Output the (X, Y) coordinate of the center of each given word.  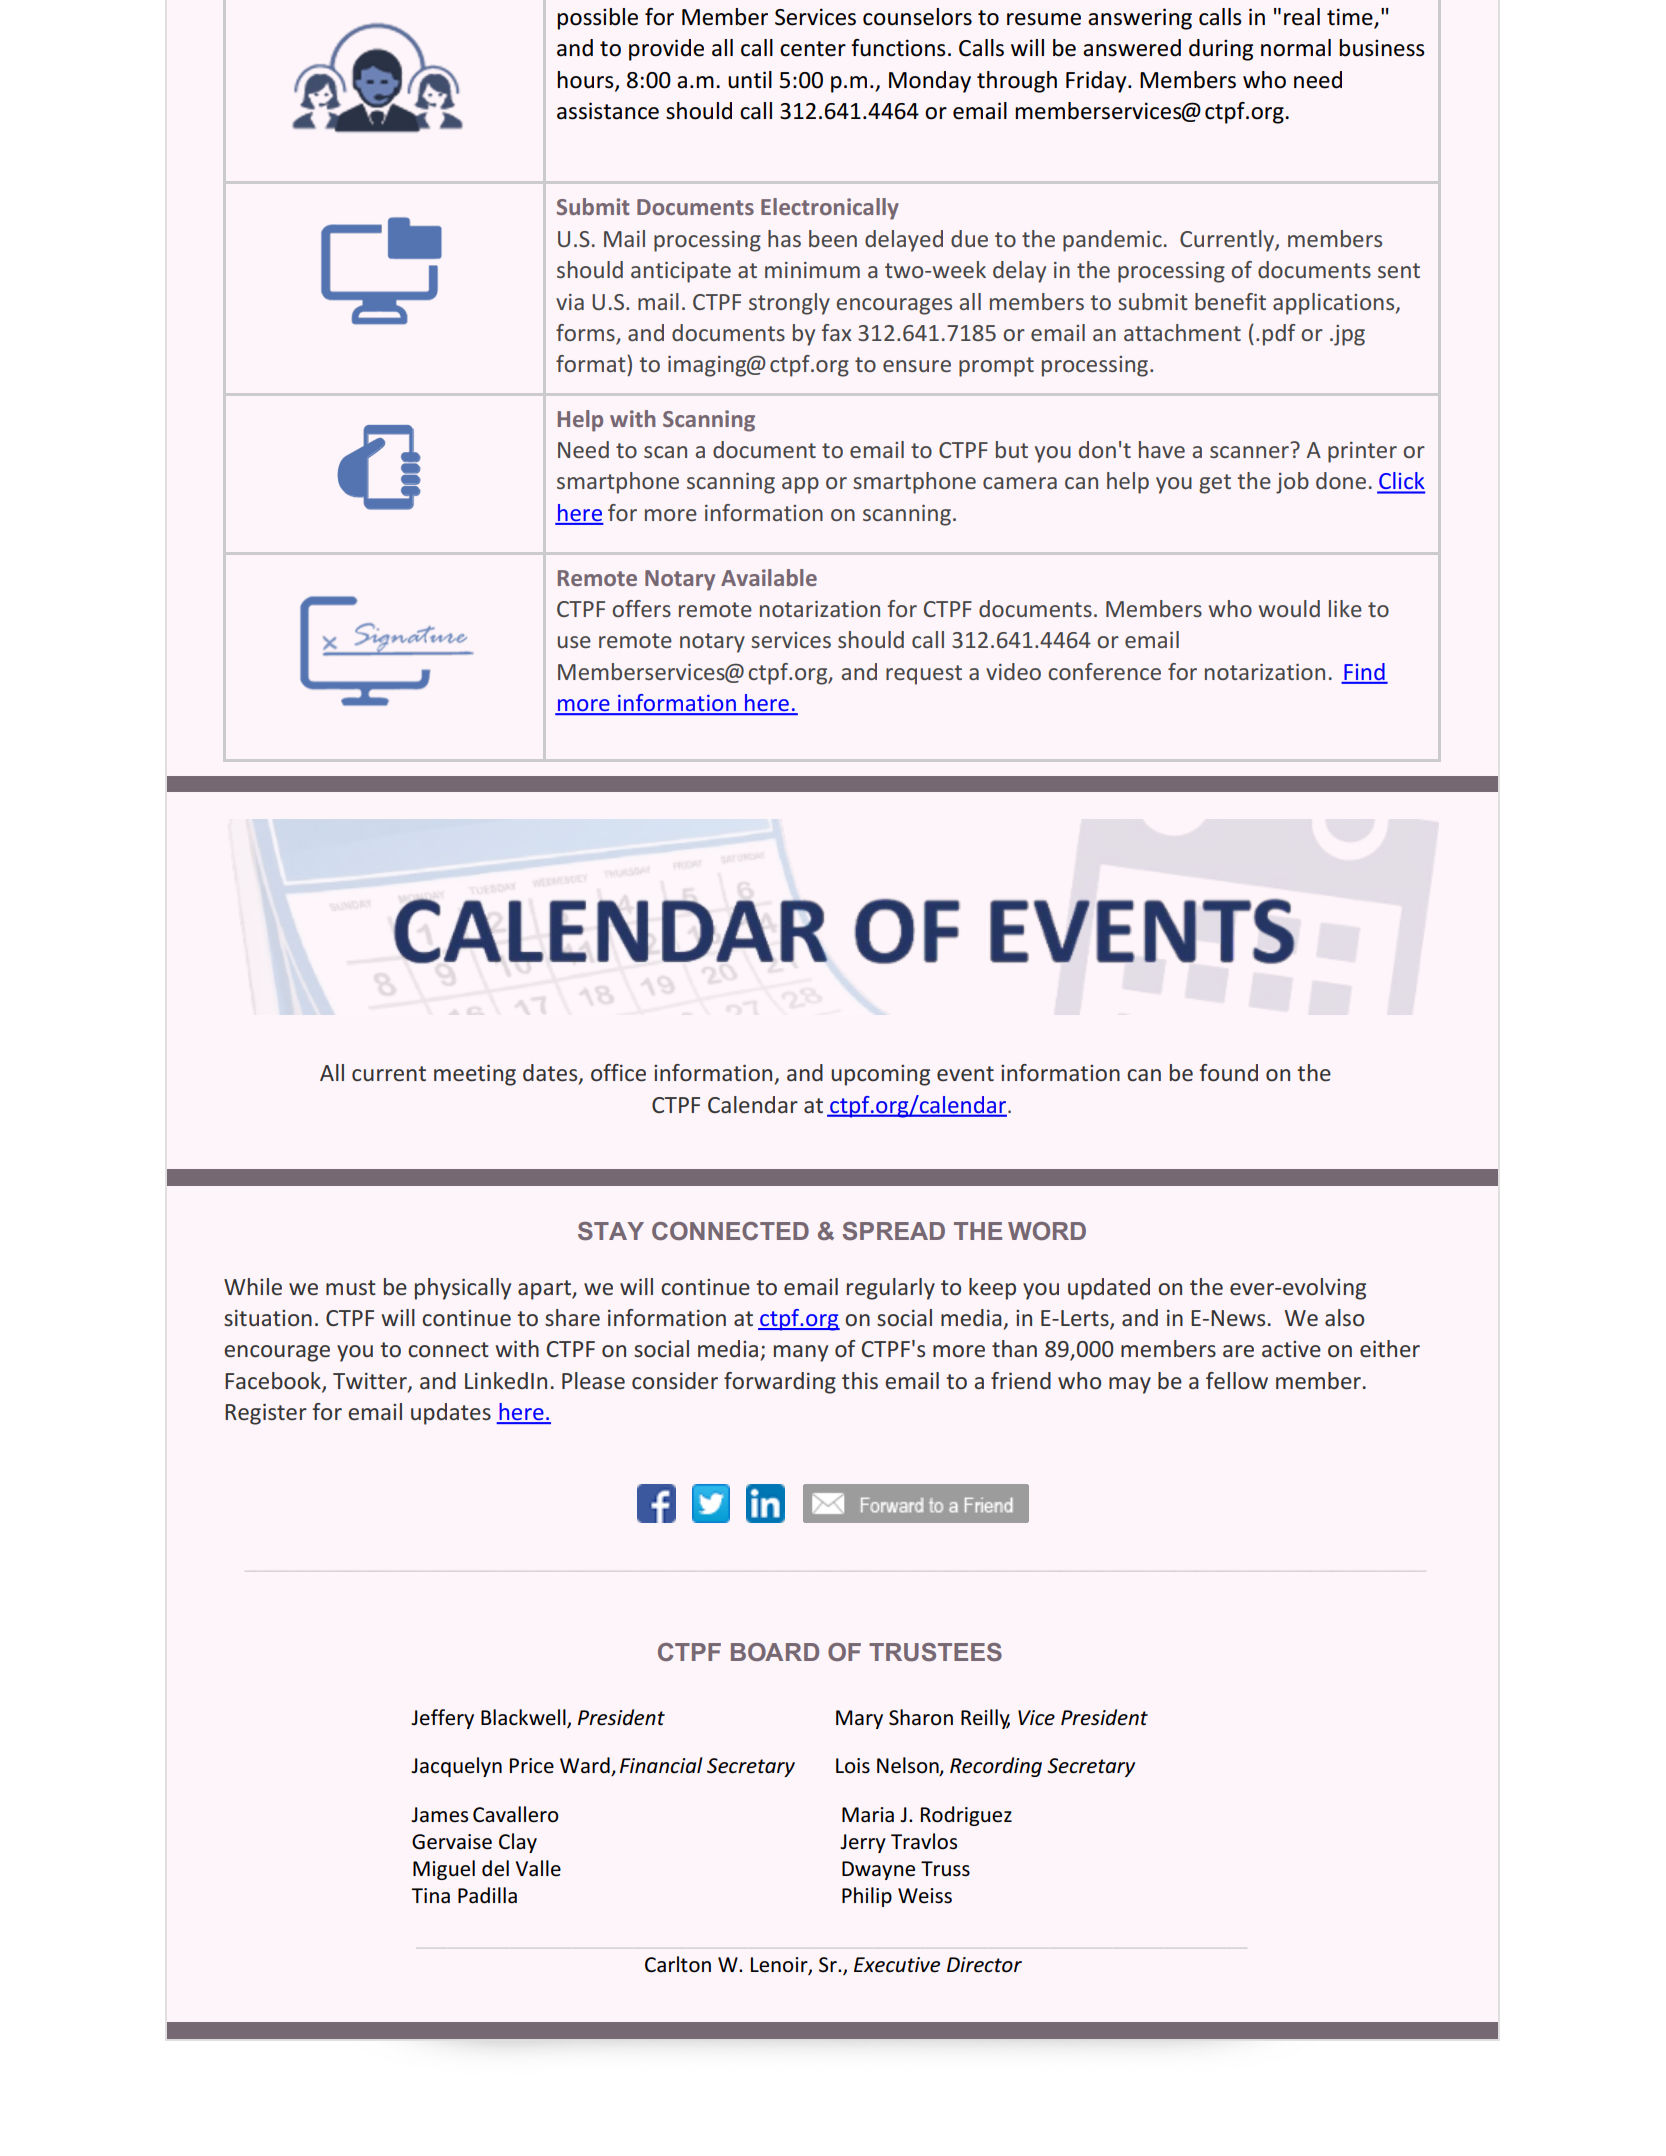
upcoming (880, 1075)
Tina (430, 1896)
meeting (475, 1075)
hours (586, 81)
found (1228, 1073)
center (813, 49)
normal (1296, 48)
